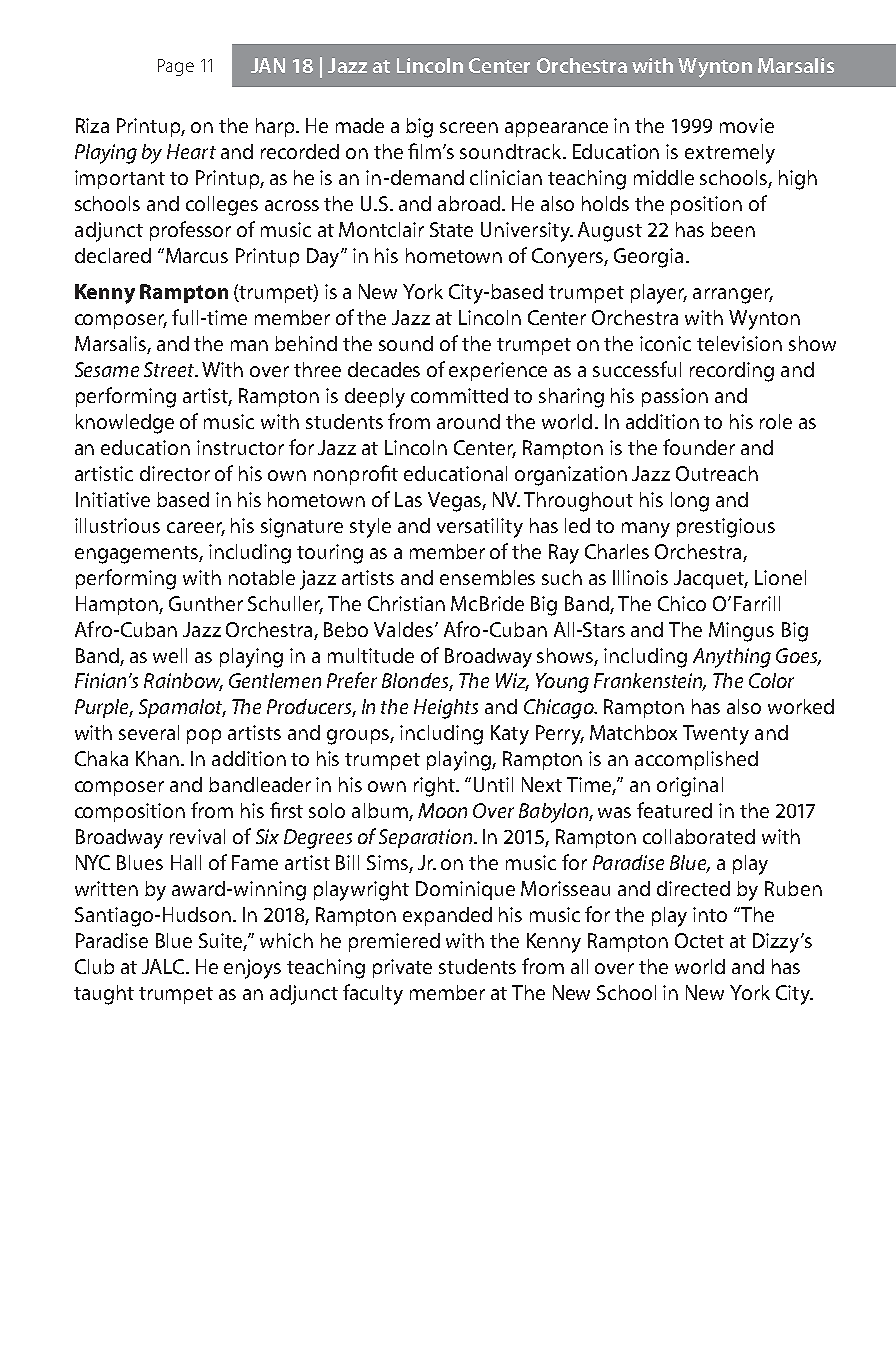 Image resolution: width=896 pixels, height=1364 pixels. I want to click on Heights, so click(446, 709).
